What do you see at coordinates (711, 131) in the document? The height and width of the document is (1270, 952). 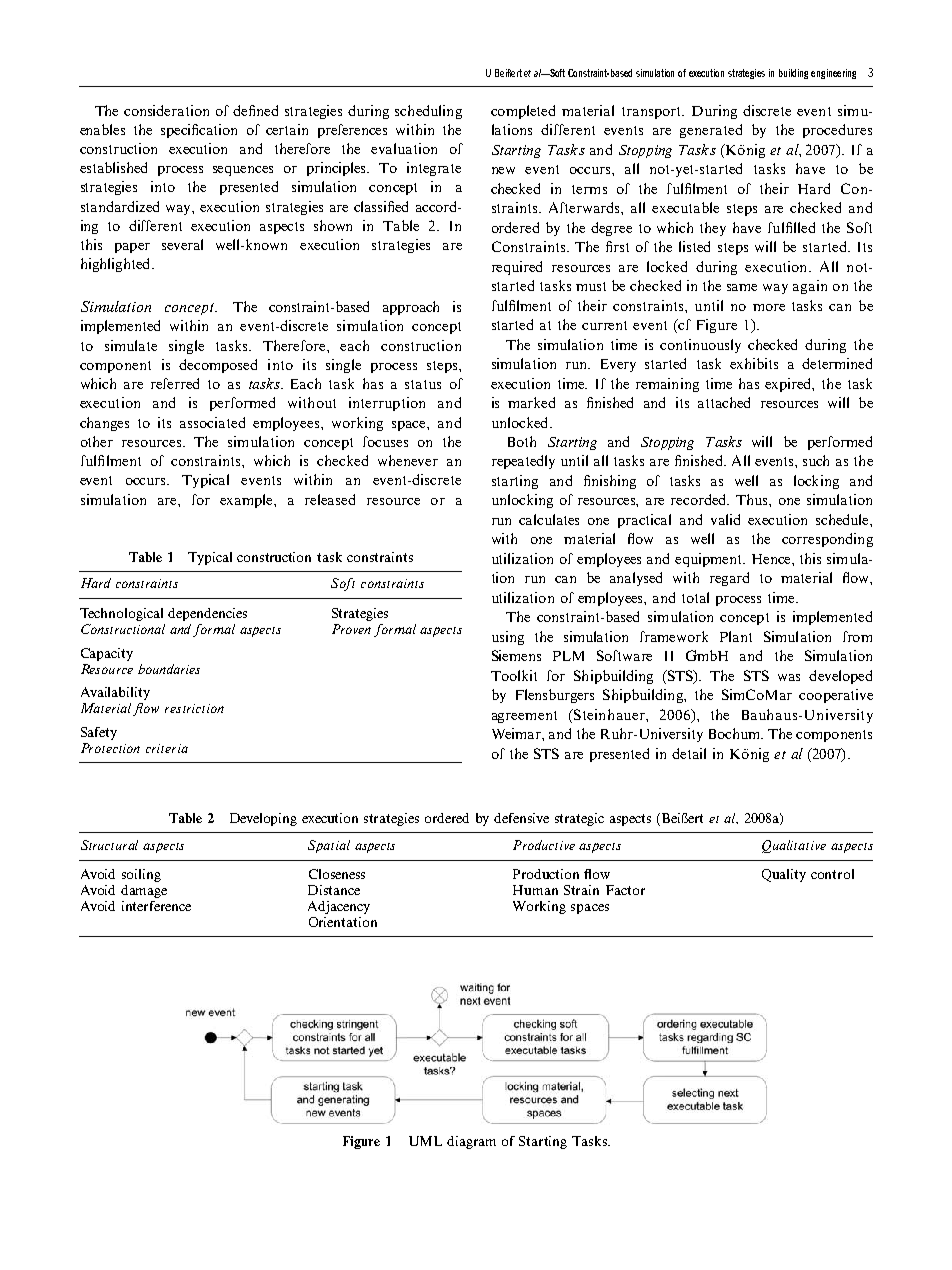 I see `generated` at bounding box center [711, 131].
